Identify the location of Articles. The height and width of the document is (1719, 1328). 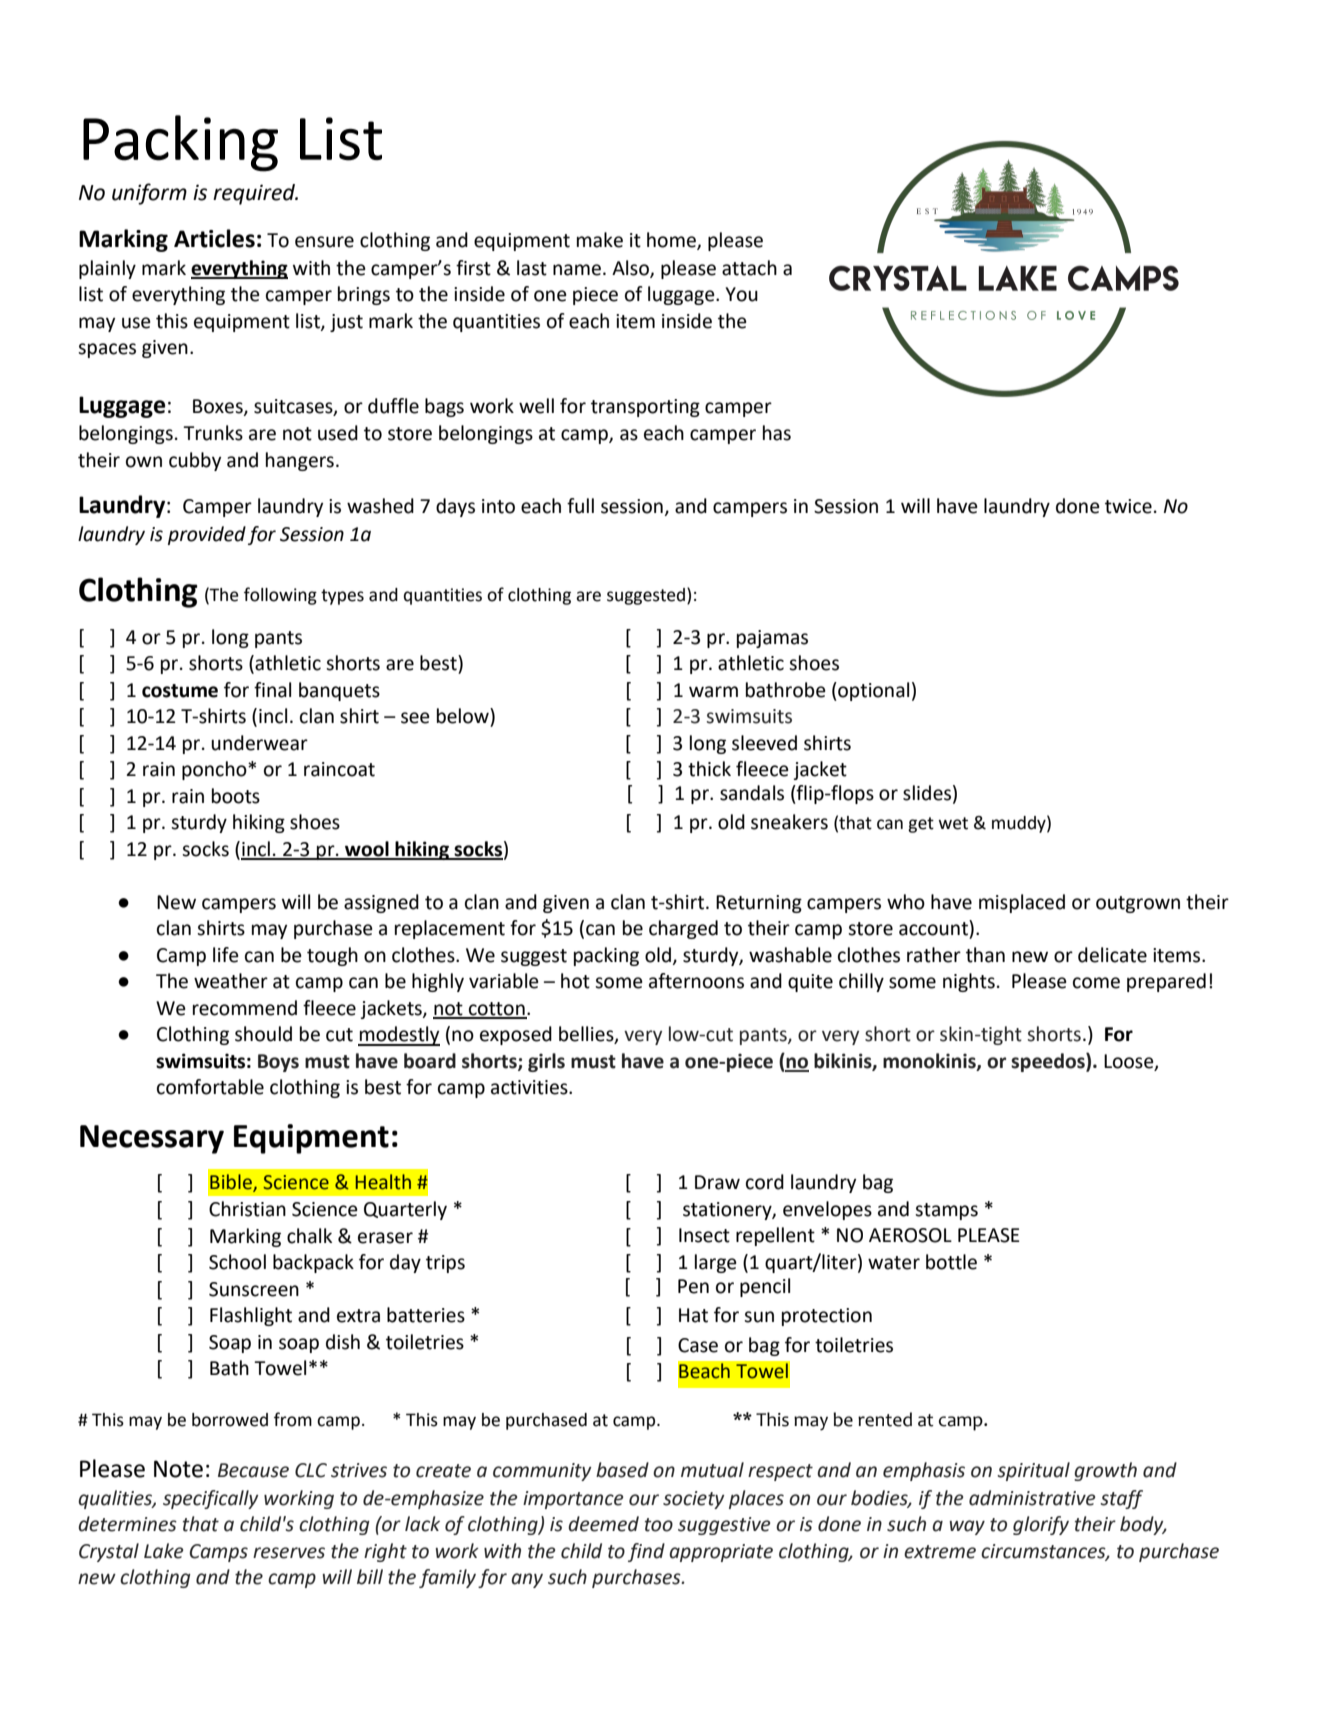
(214, 238).
